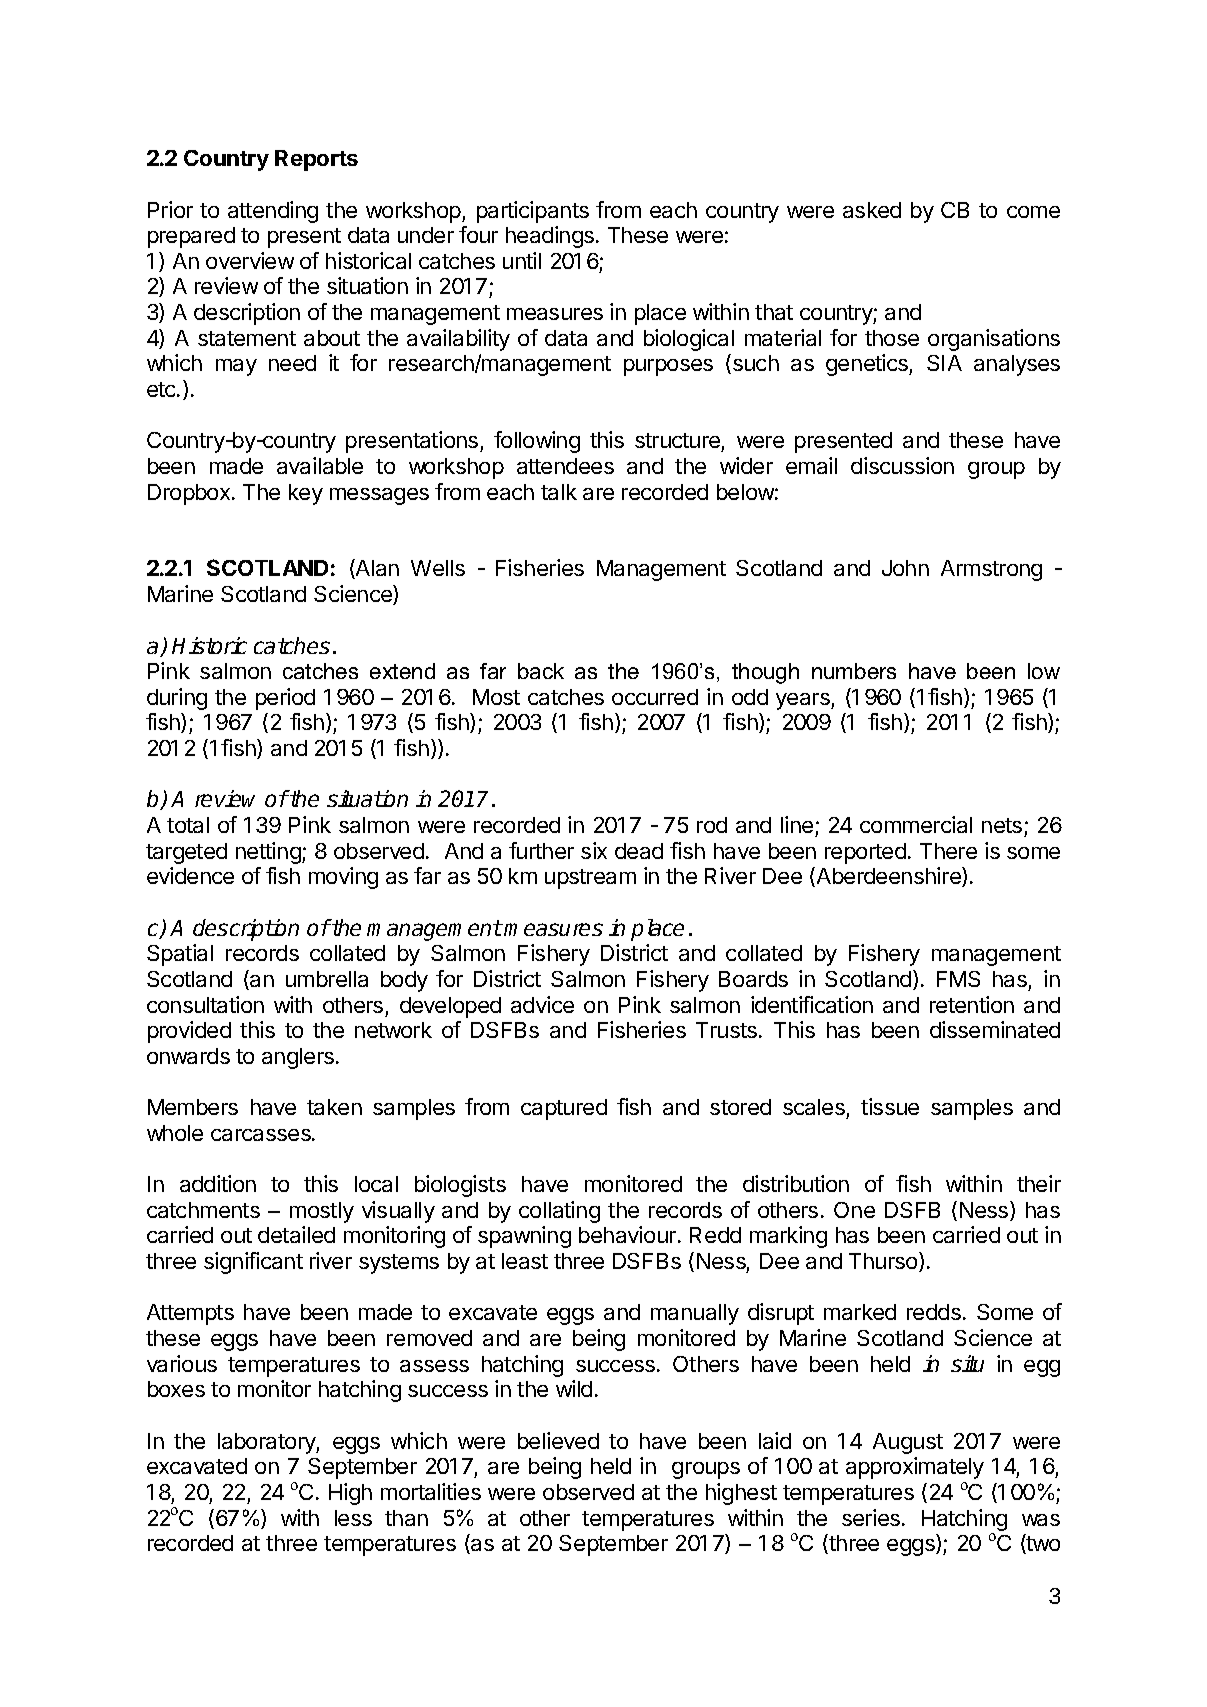 The image size is (1207, 1707). I want to click on asked, so click(872, 210).
